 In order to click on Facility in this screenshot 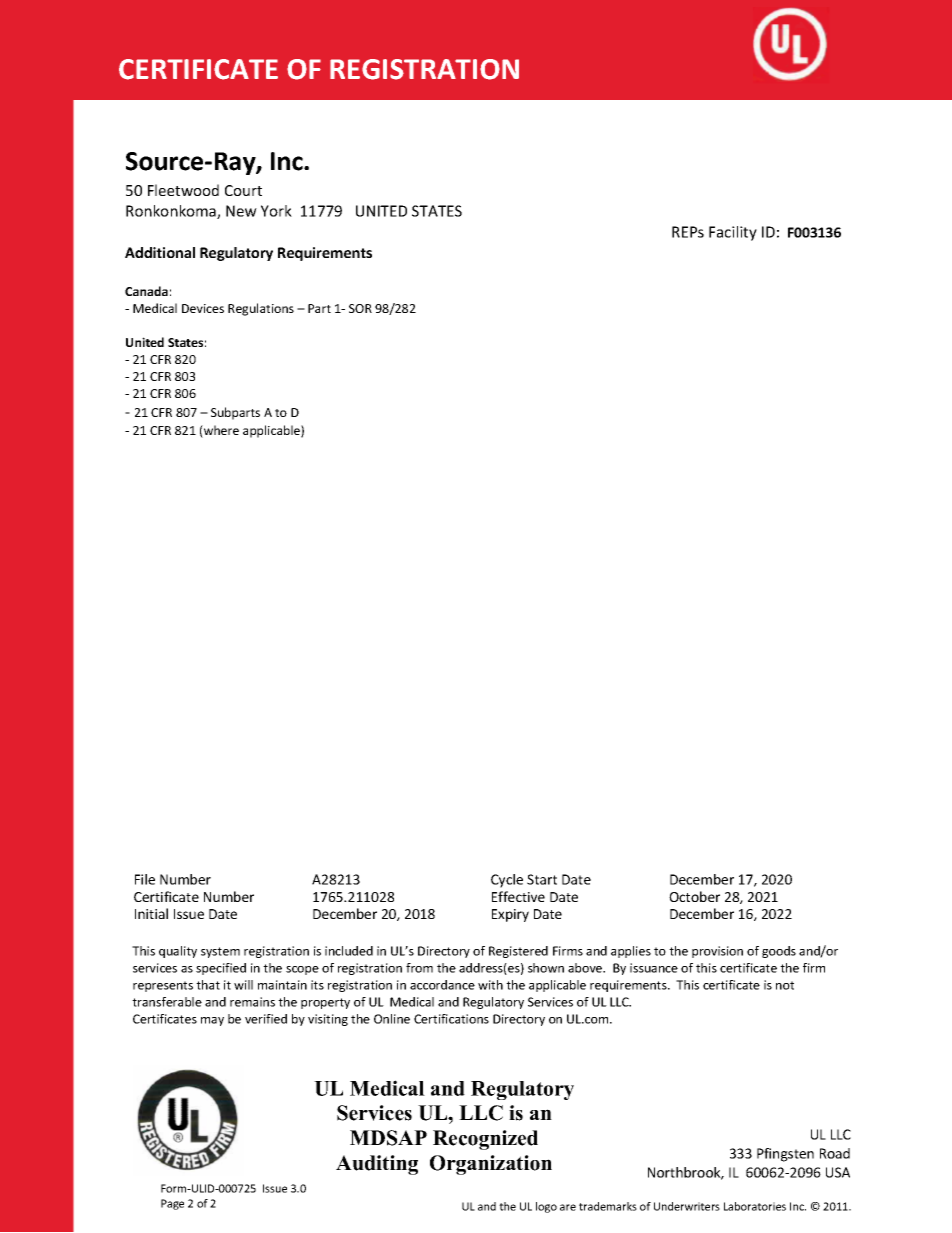, I will do `click(733, 233)`.
